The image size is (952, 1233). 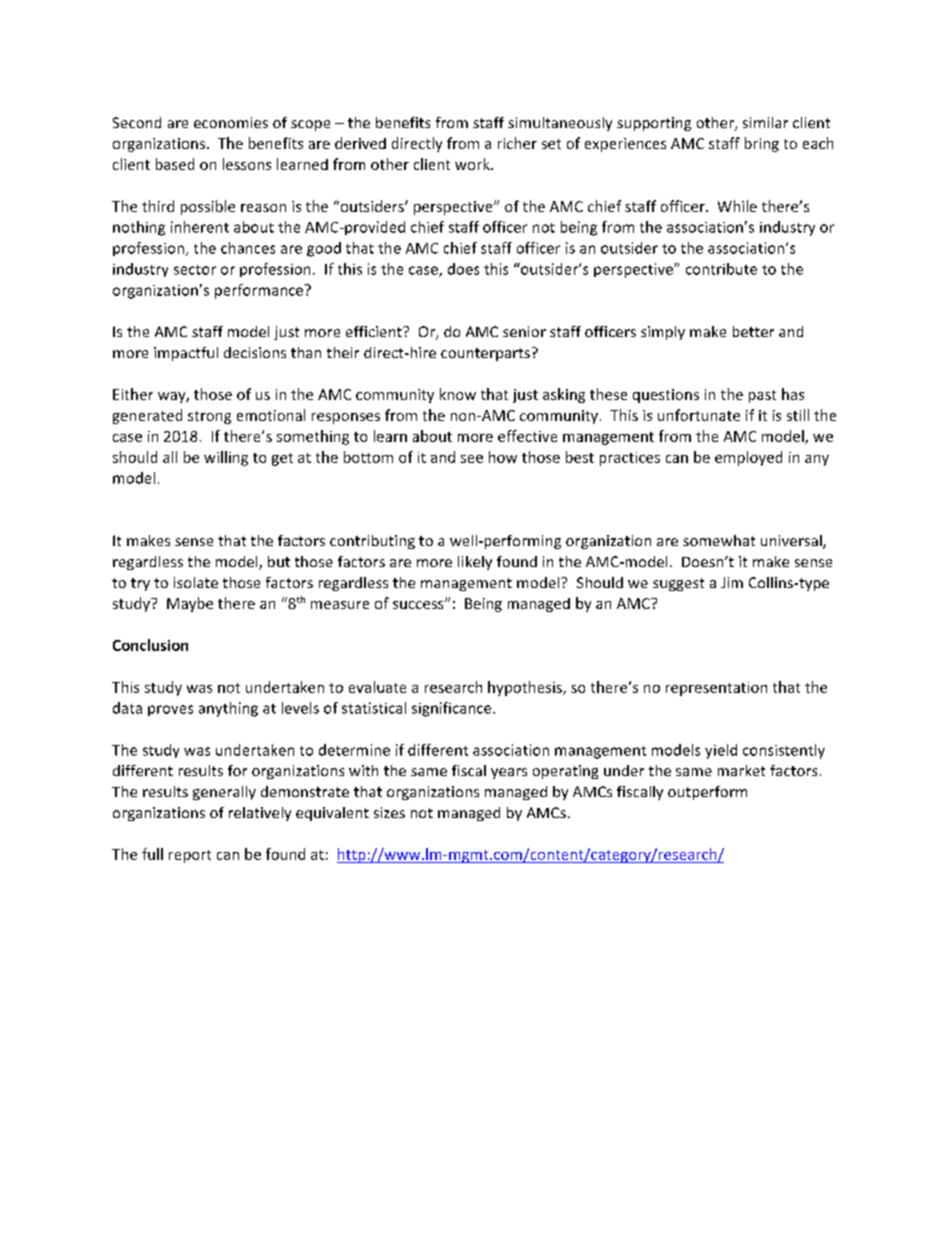 I want to click on work, so click(x=473, y=164).
